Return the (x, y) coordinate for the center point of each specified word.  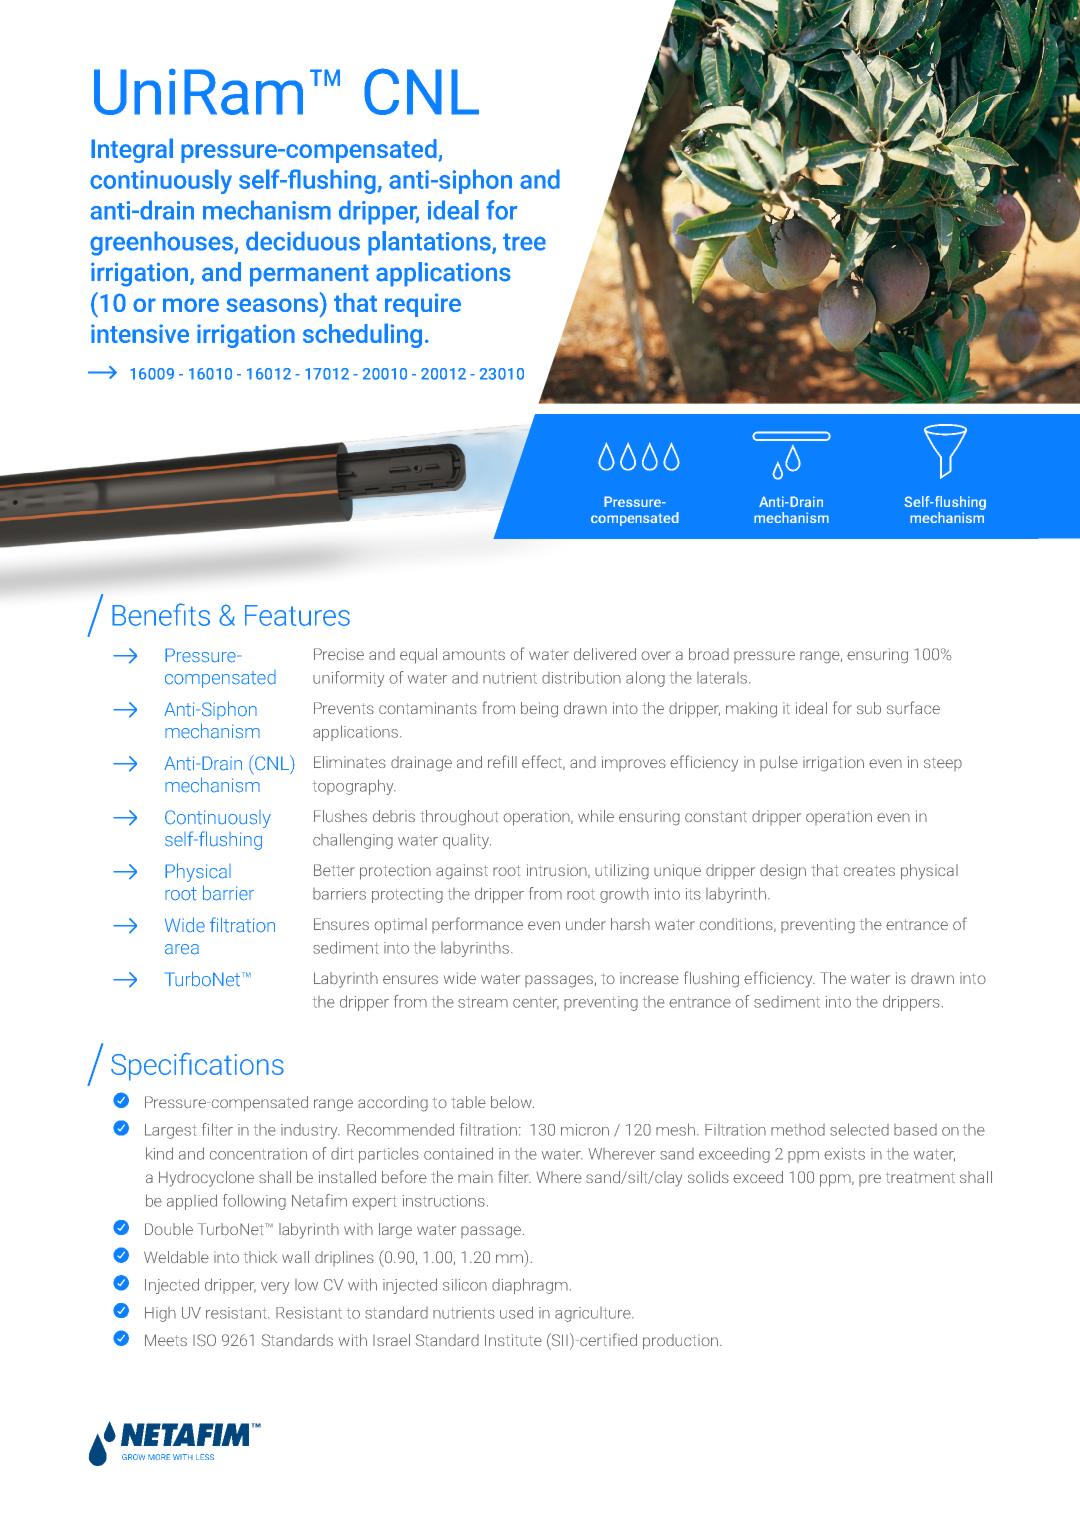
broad (709, 654)
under (586, 924)
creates (869, 870)
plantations (430, 243)
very (275, 1288)
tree (524, 242)
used (516, 1312)
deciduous (303, 241)
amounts (474, 655)
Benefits (161, 614)
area (182, 949)
